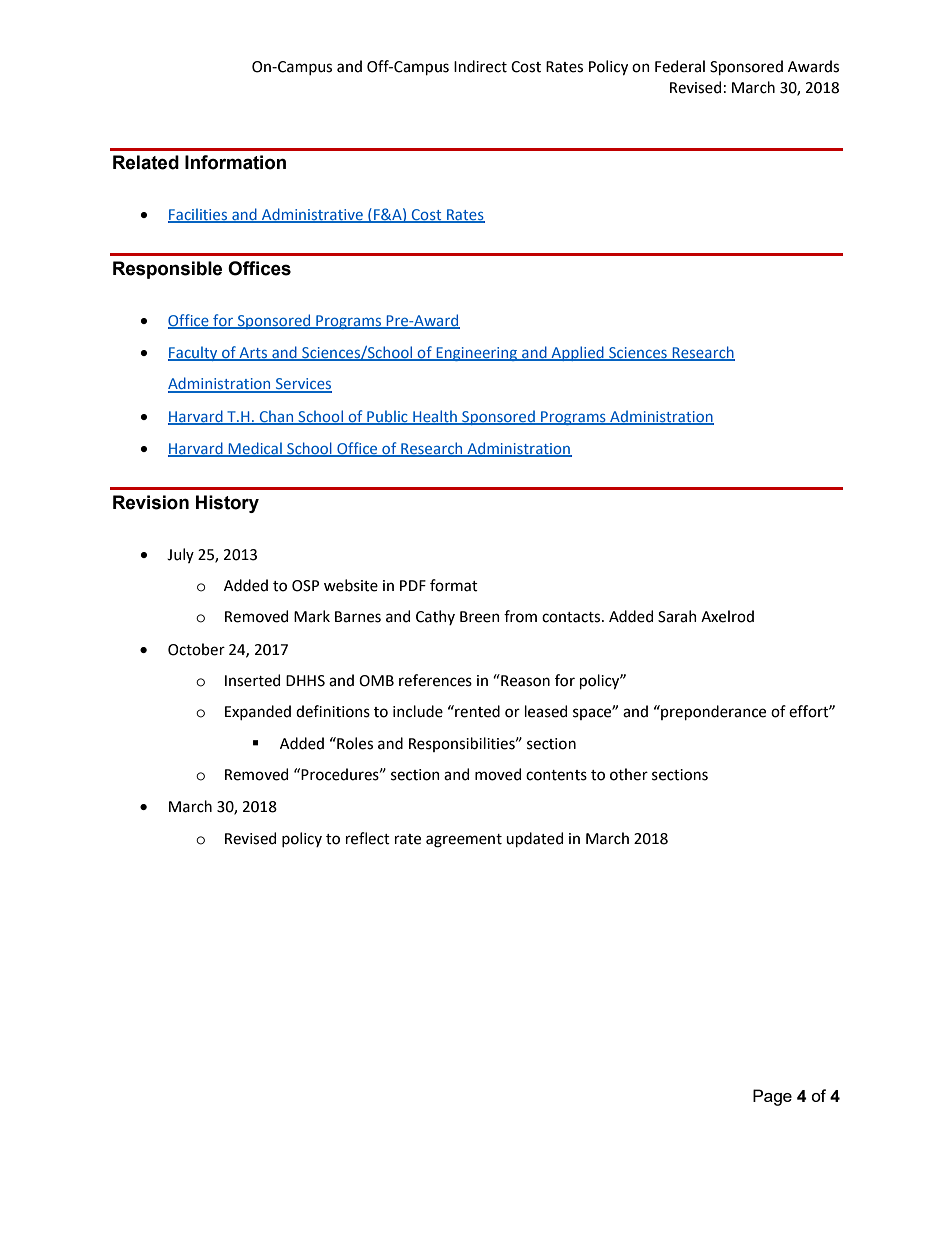 Image resolution: width=952 pixels, height=1233 pixels. I want to click on July, so click(180, 555).
